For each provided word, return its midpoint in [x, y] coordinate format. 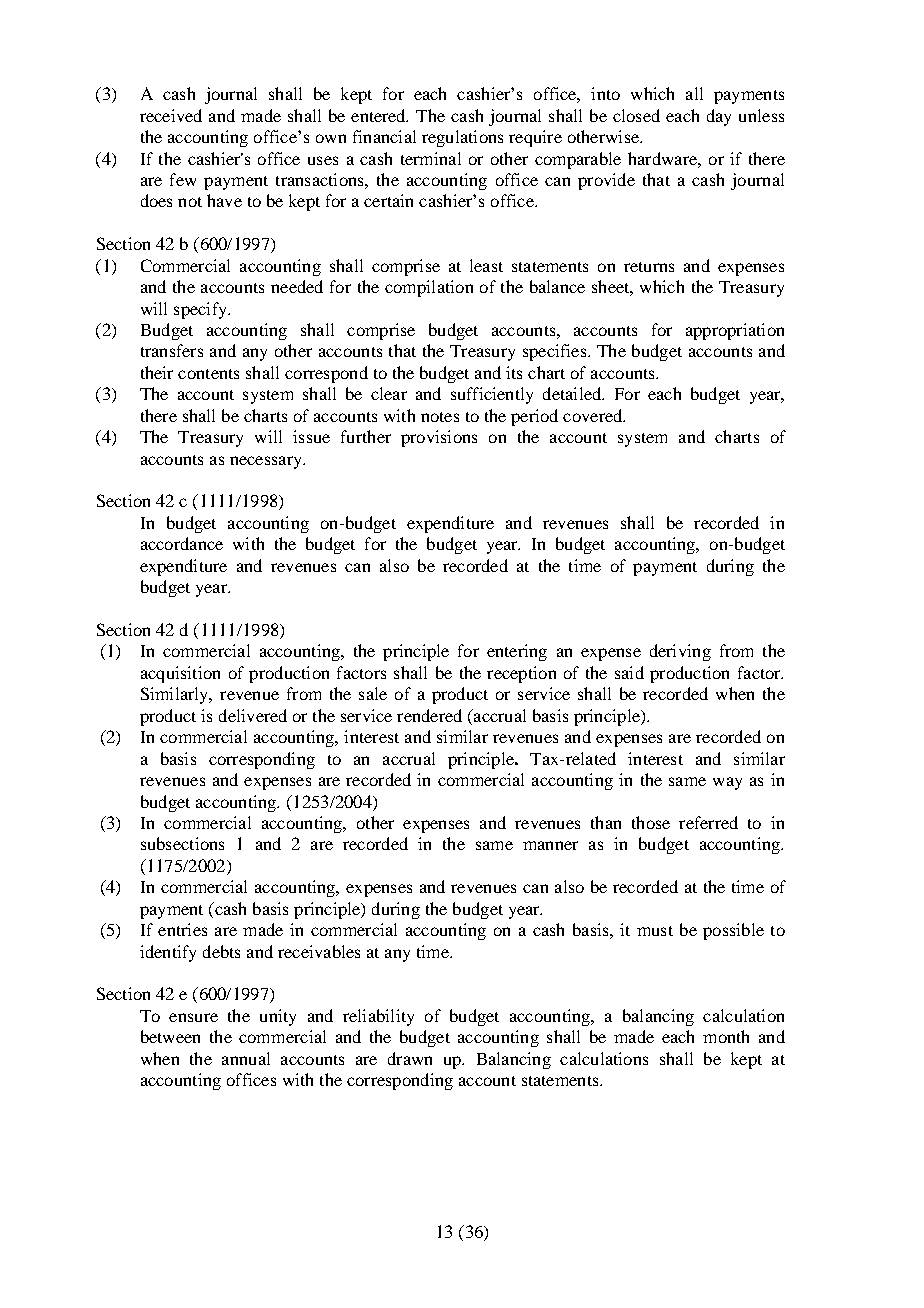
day [719, 117]
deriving [680, 652]
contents [208, 374]
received [171, 115]
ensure [193, 1017]
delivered [253, 715]
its [514, 372]
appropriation [735, 331]
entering [517, 652]
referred [708, 822]
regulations [462, 138]
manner [550, 845]
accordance [182, 543]
